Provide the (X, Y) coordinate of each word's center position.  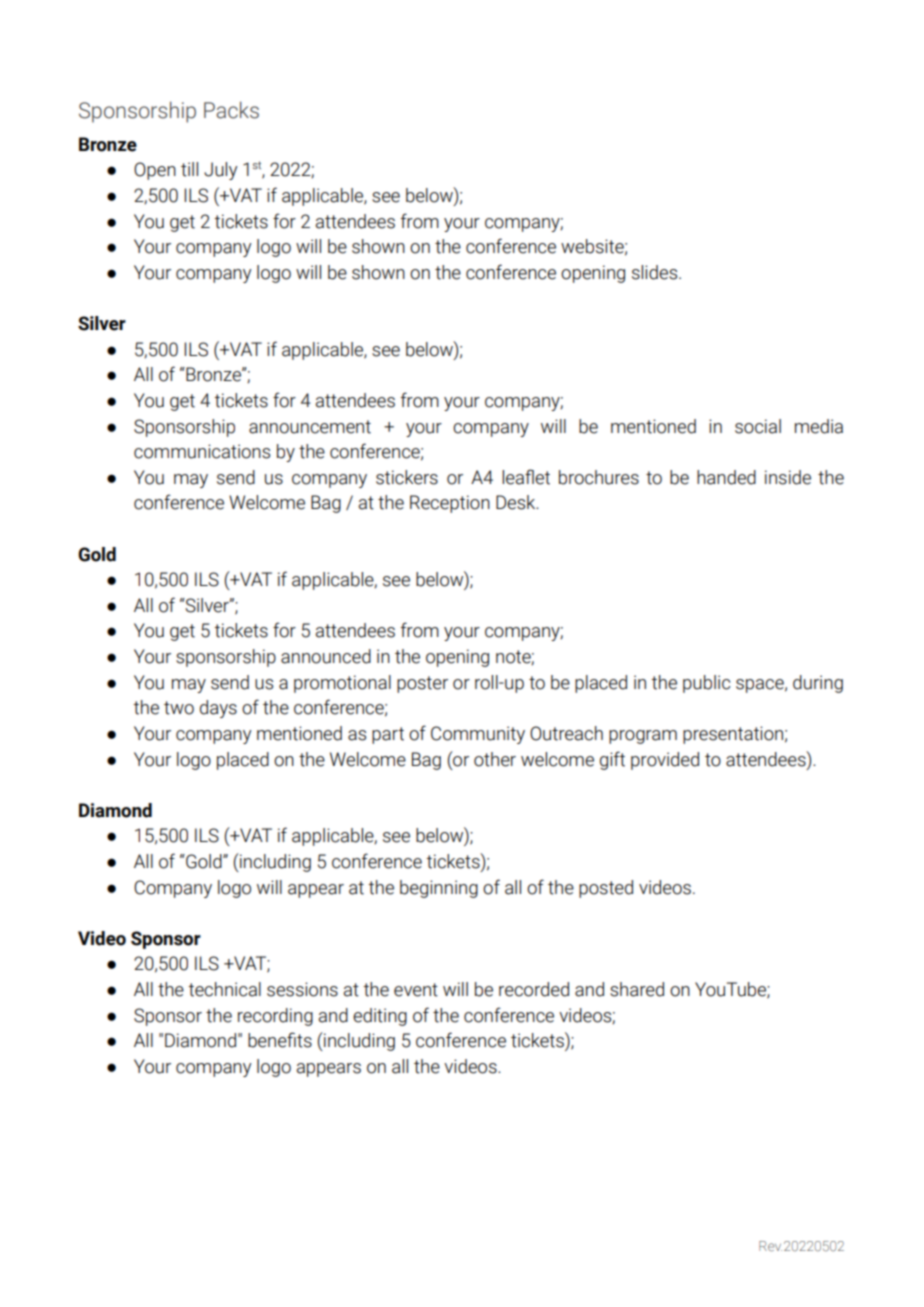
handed (726, 477)
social (758, 426)
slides (656, 272)
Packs (231, 110)
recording (275, 1017)
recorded (534, 989)
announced (326, 656)
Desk (517, 502)
